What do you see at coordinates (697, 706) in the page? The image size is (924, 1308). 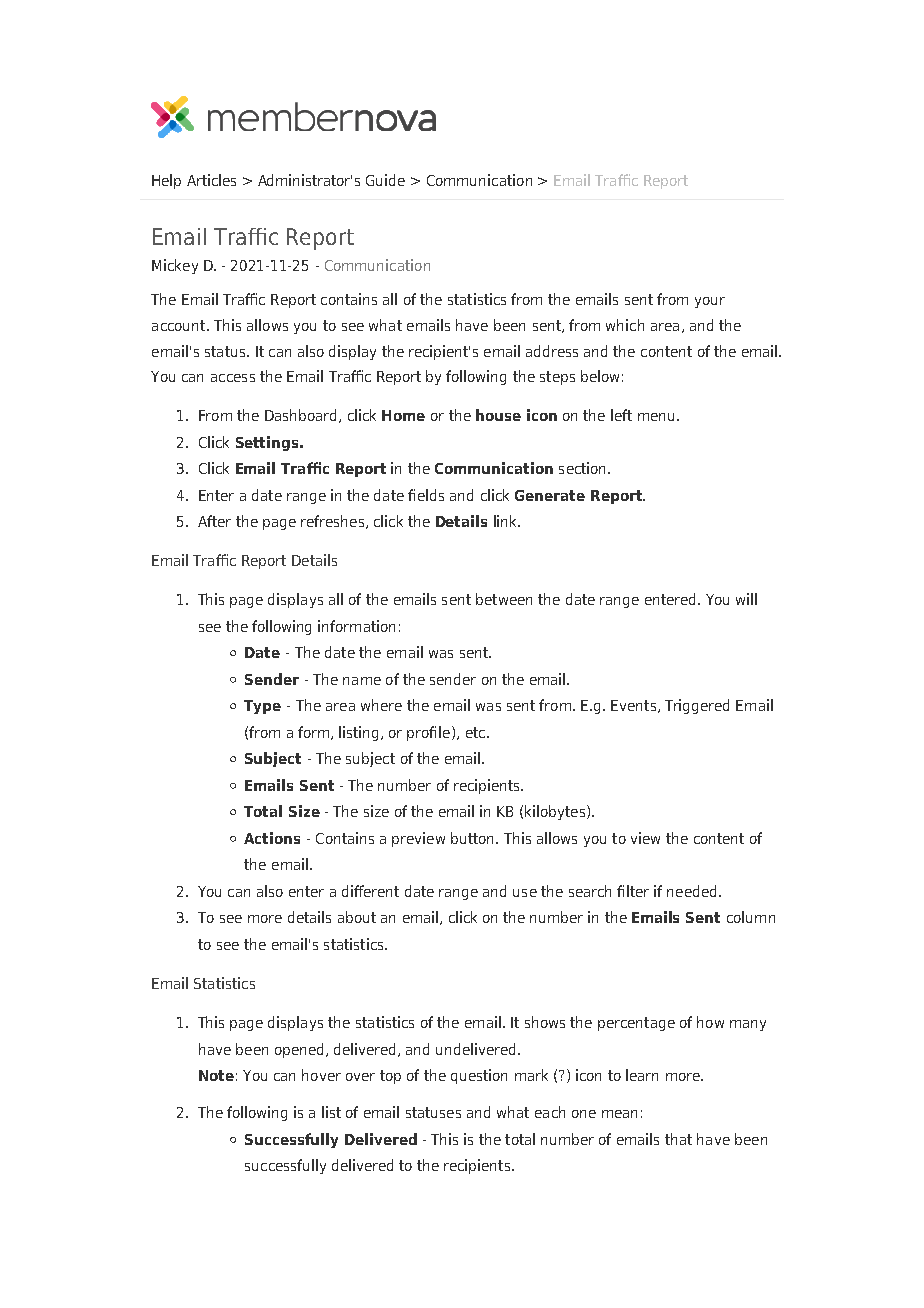 I see `Triggered` at bounding box center [697, 706].
